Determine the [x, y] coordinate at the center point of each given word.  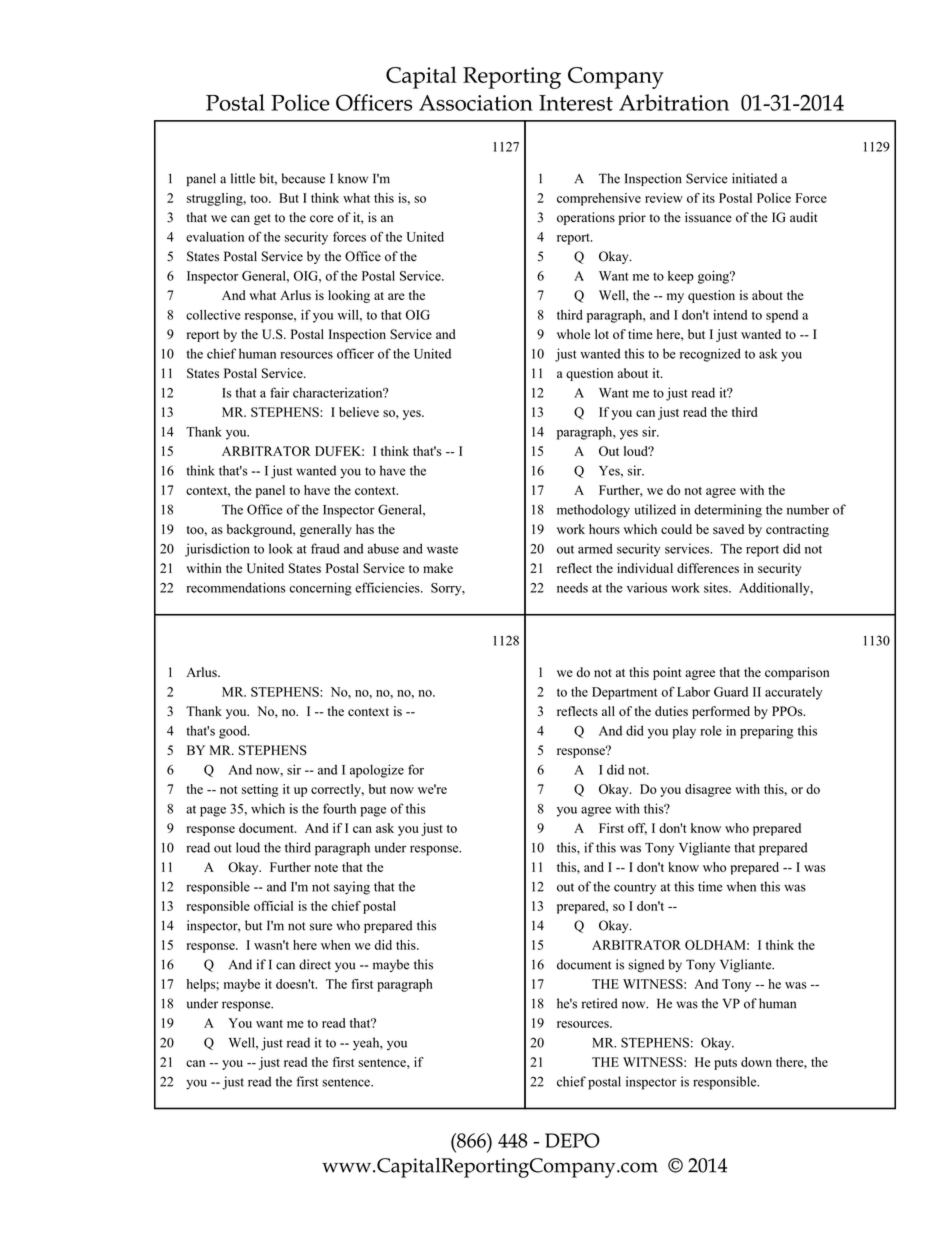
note [326, 868]
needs [572, 587]
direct [315, 964]
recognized [710, 355]
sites [717, 587]
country [635, 889]
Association [476, 103]
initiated [754, 178]
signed [646, 966]
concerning [321, 589]
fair [279, 392]
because [303, 178]
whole [573, 334]
